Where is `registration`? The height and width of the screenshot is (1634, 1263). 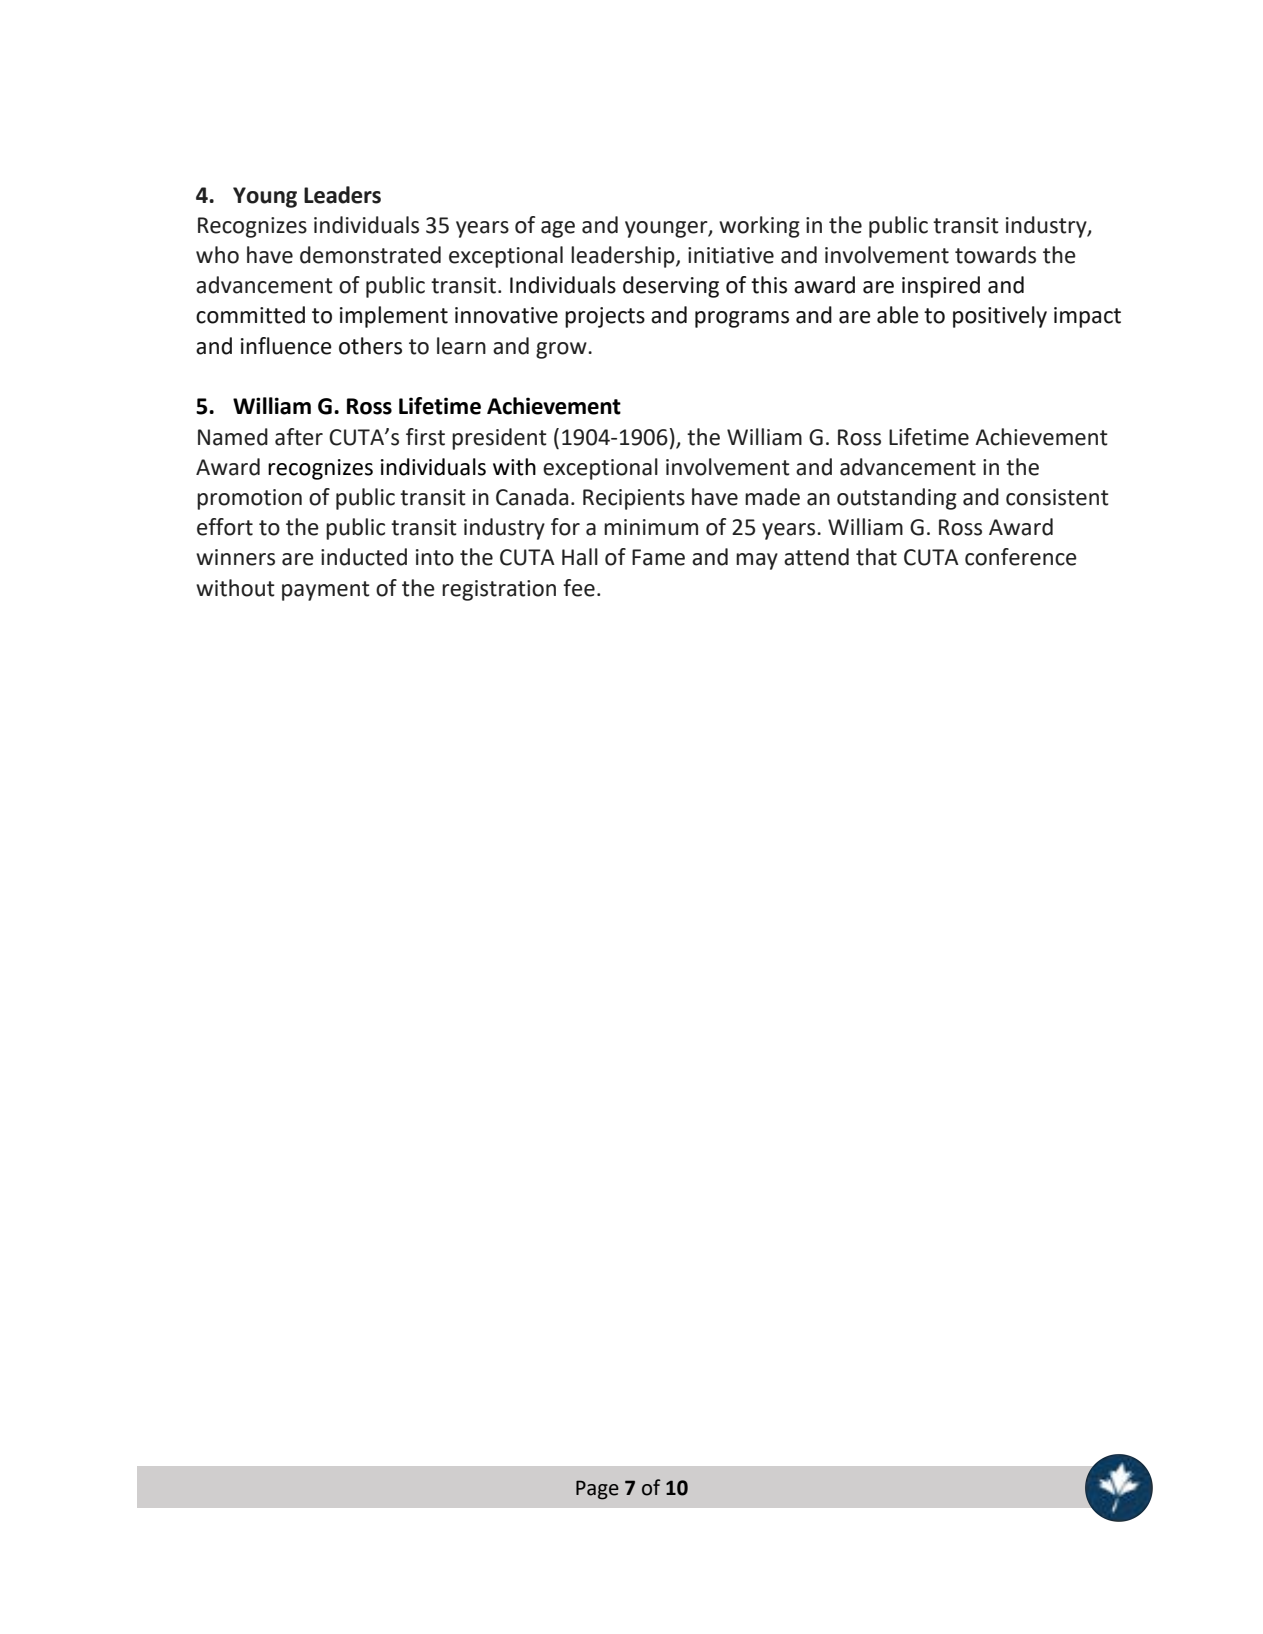
registration is located at coordinates (499, 590).
